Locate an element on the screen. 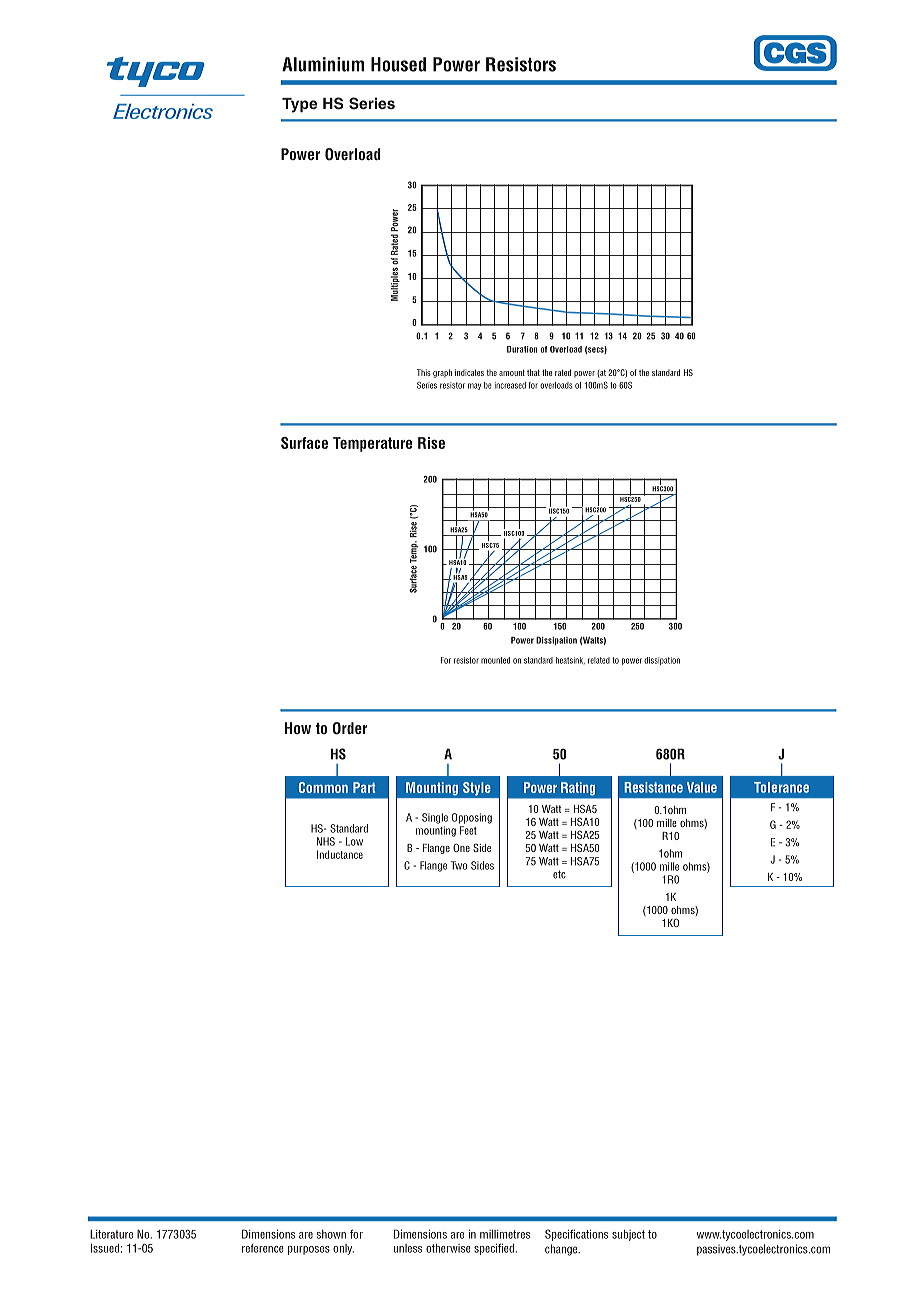  graph is located at coordinates (442, 373).
